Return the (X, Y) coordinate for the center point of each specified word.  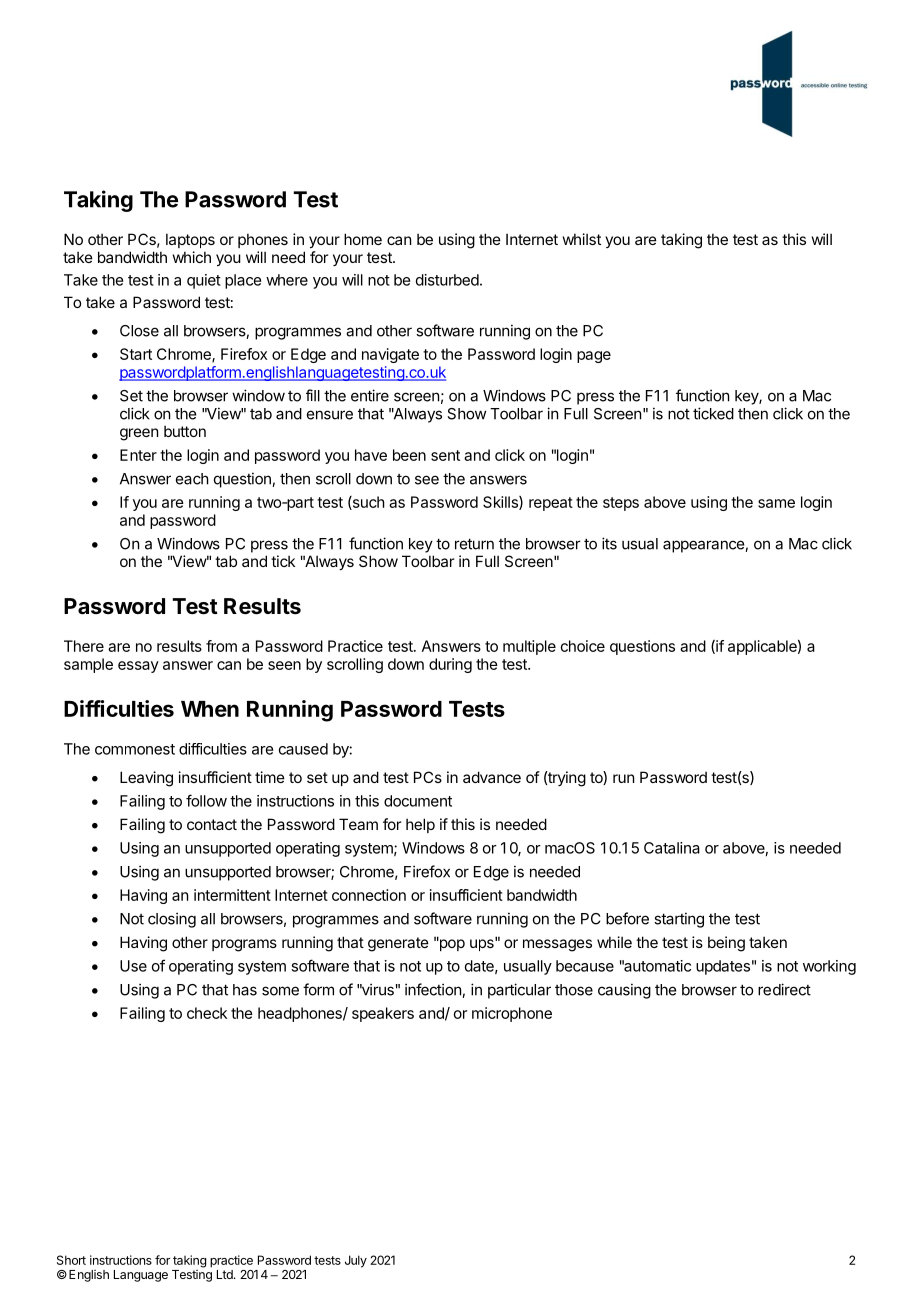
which (192, 257)
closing (172, 920)
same (776, 503)
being (726, 944)
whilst (582, 239)
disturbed (447, 280)
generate (398, 944)
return (474, 544)
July (356, 1261)
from (221, 646)
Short (71, 1260)
